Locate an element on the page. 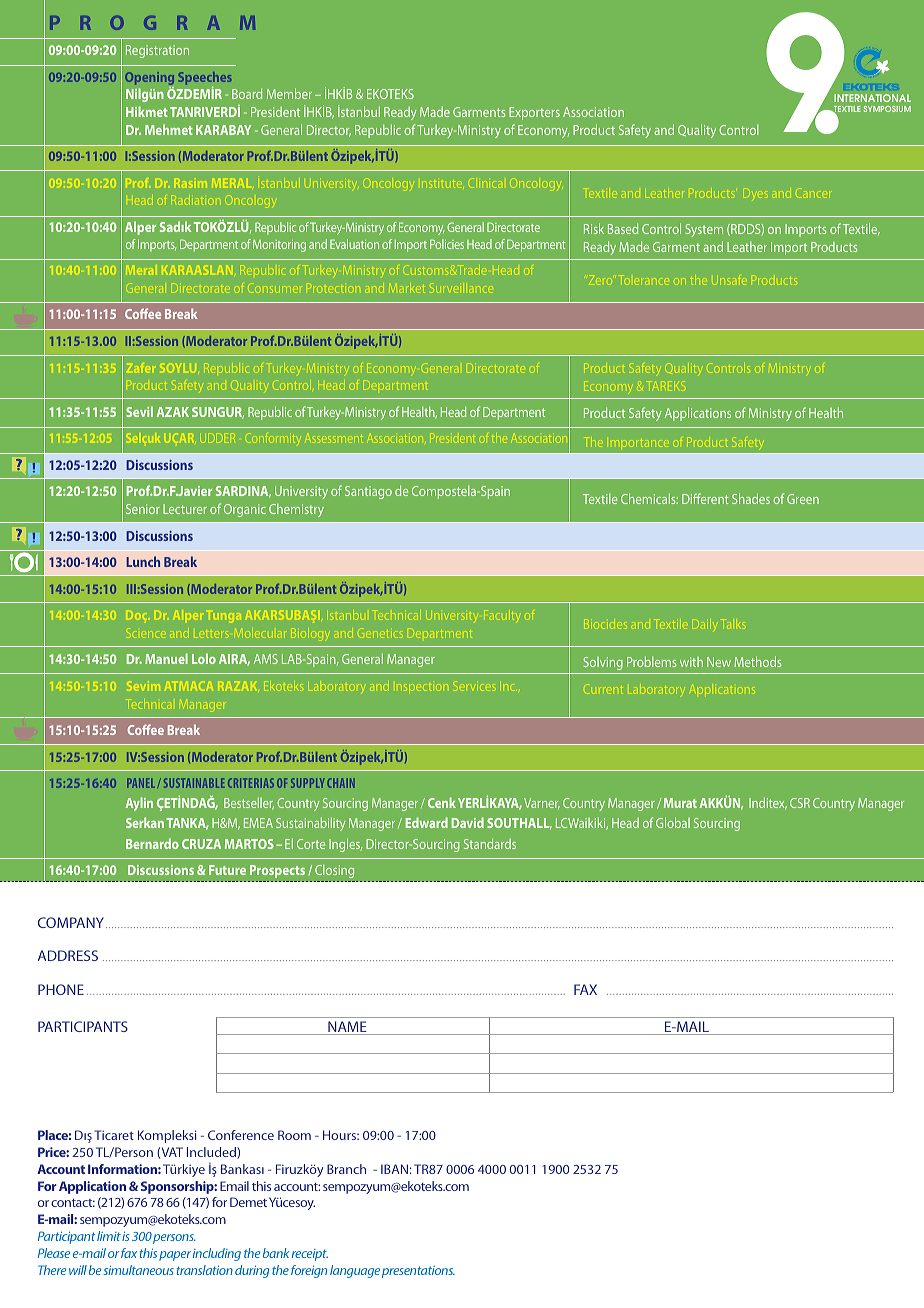  Standards is located at coordinates (490, 843).
